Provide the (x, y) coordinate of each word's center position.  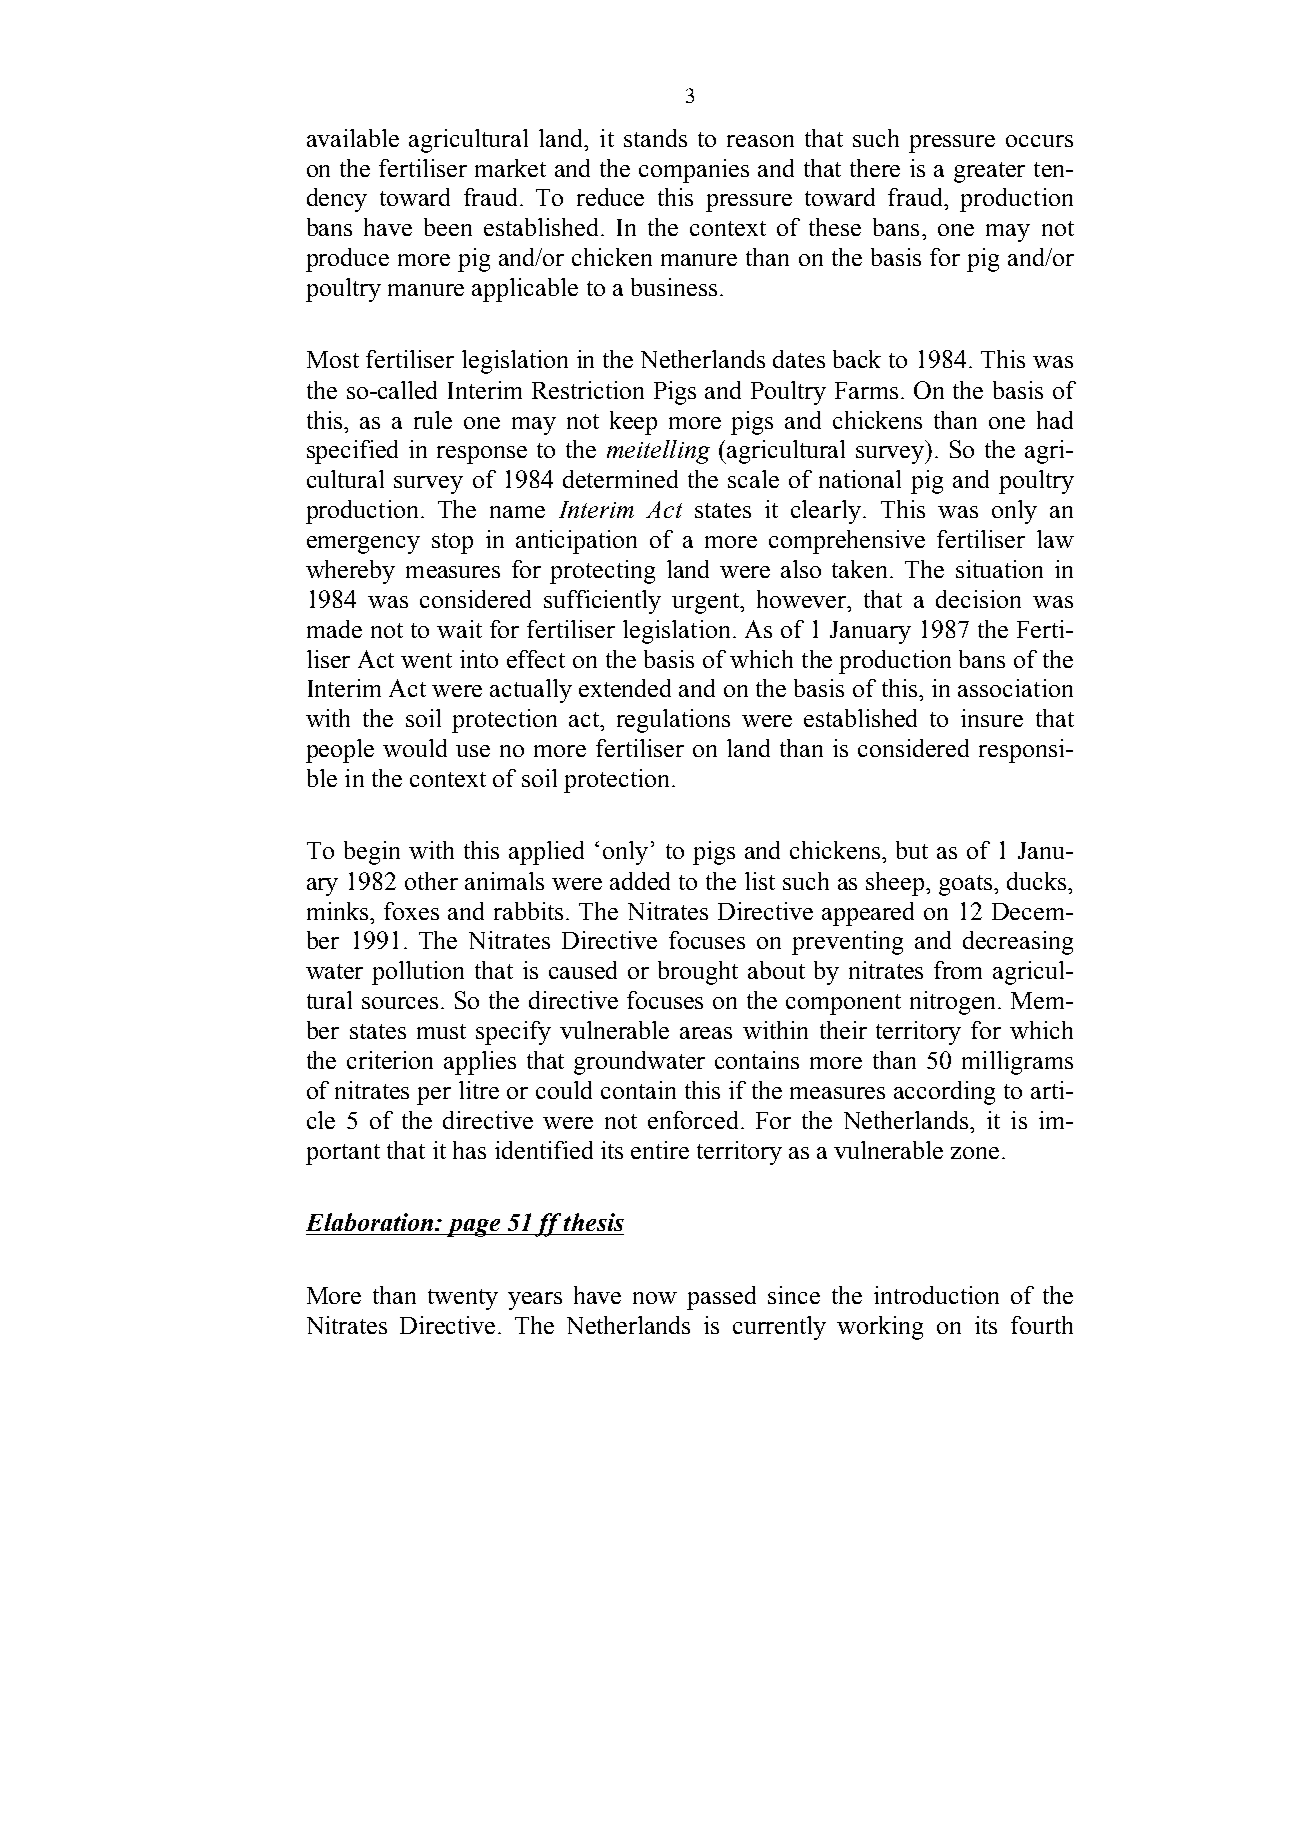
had (1055, 420)
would (415, 748)
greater (989, 172)
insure (992, 718)
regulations (673, 721)
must (441, 1031)
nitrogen (952, 1003)
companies (694, 171)
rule (433, 420)
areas (706, 1033)
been (448, 227)
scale (753, 479)
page (473, 1228)
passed (721, 1298)
